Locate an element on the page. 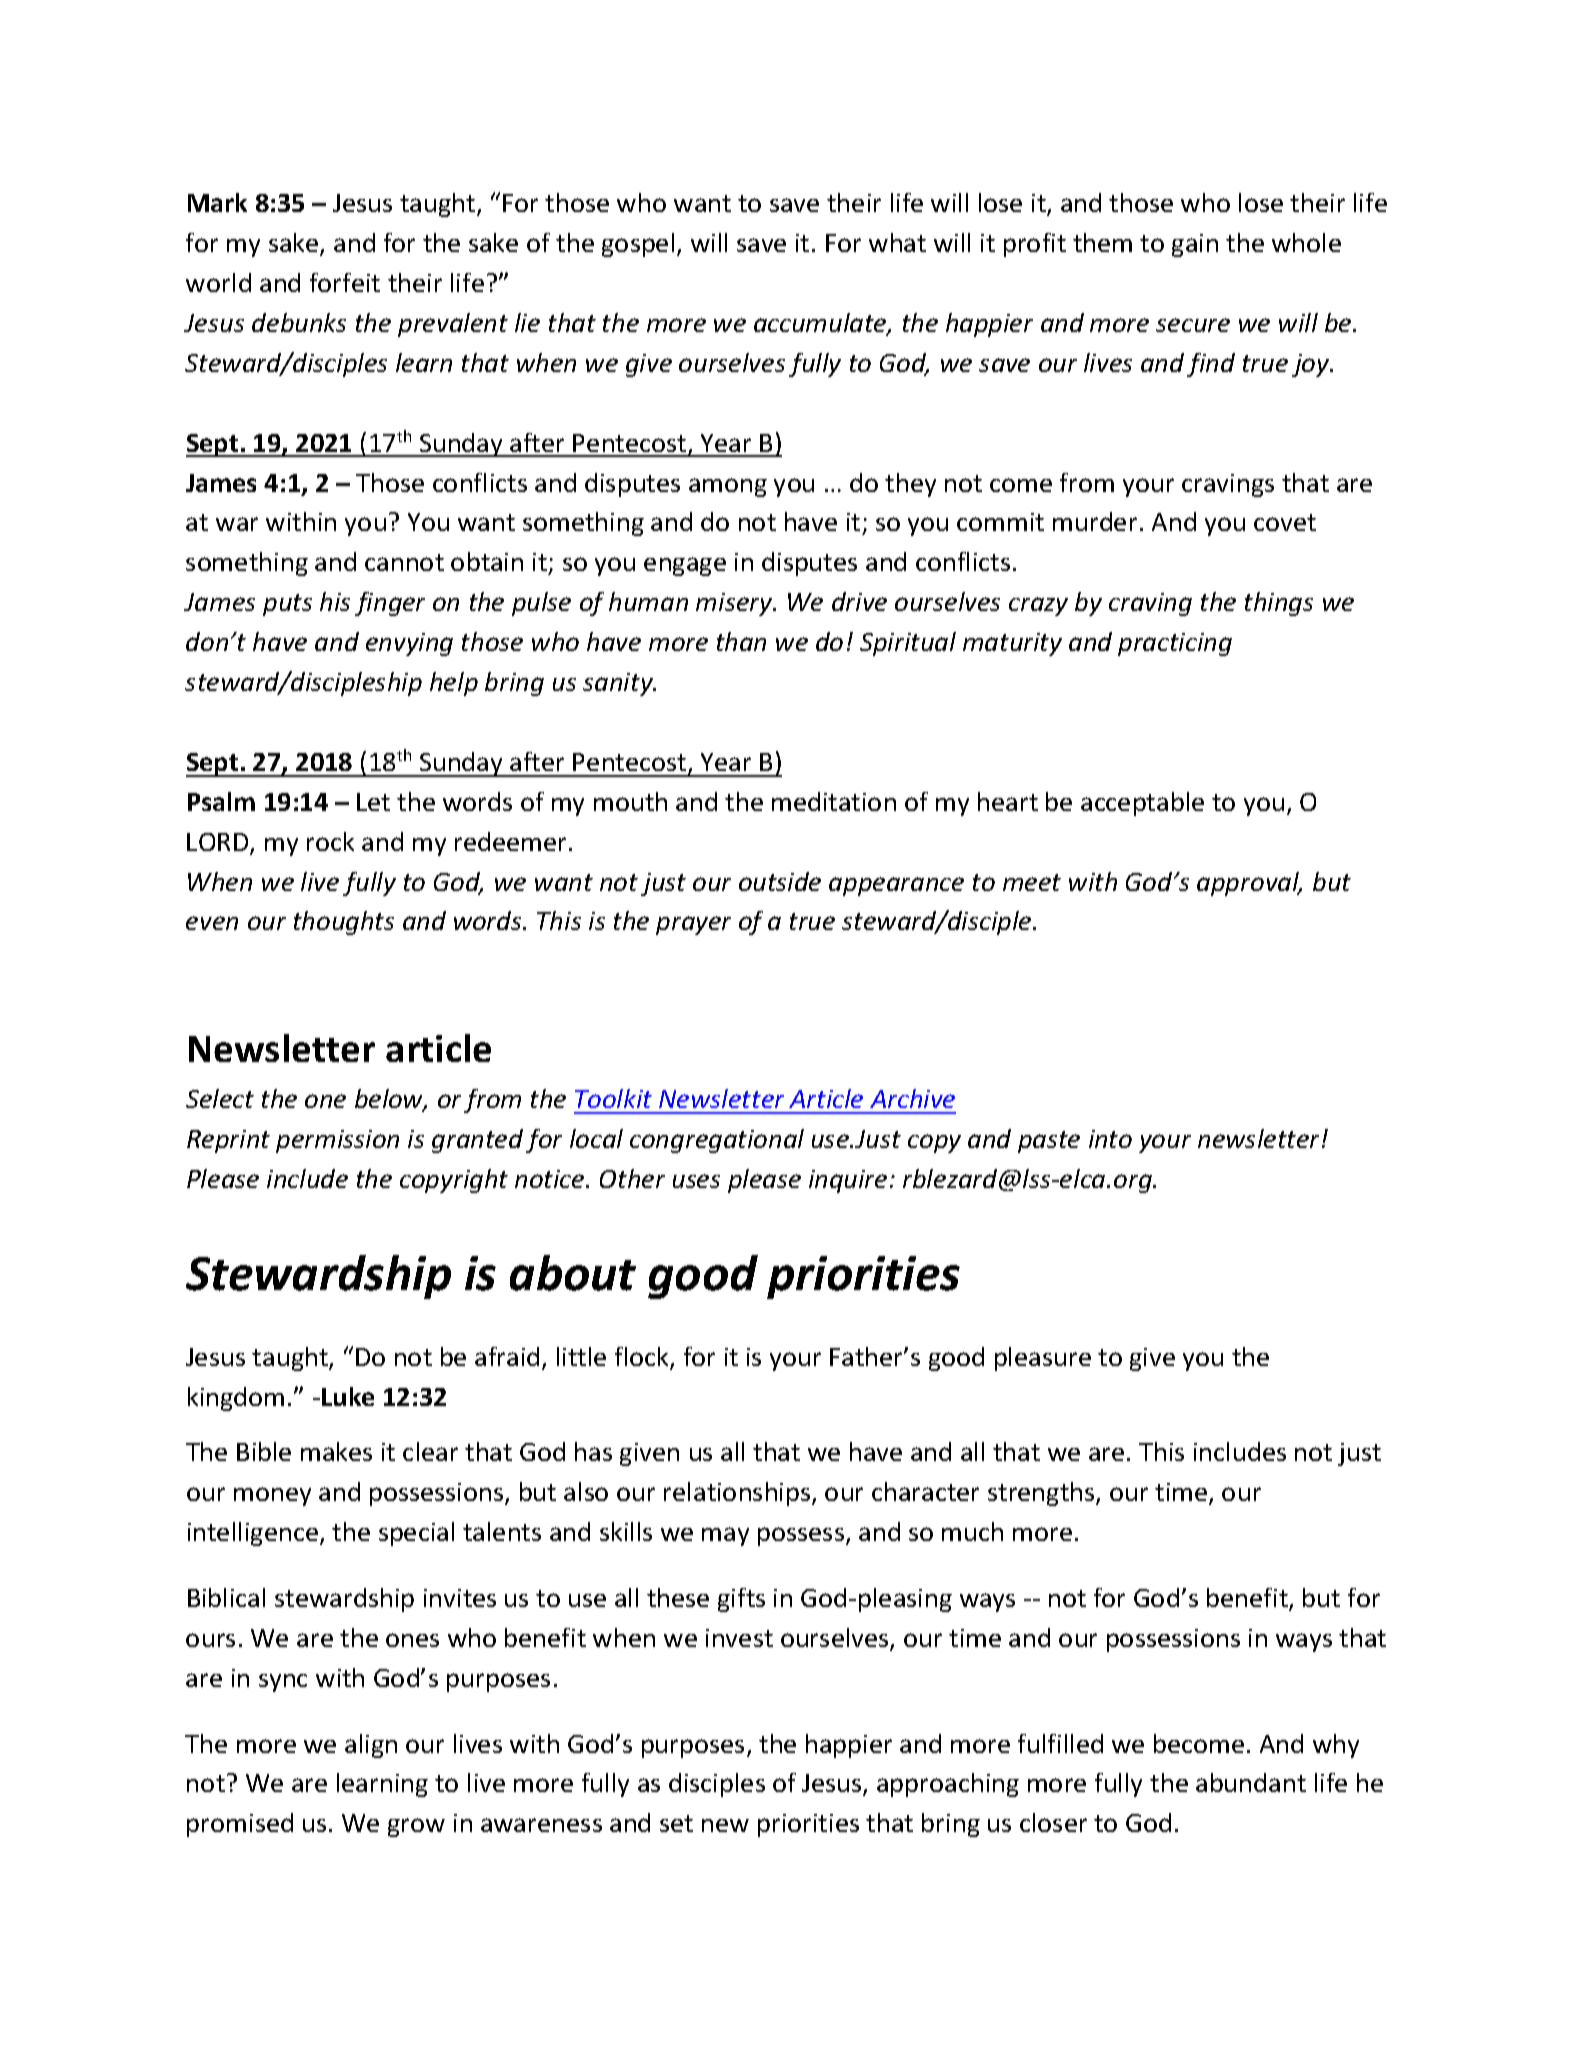 This document has width=1581, height=2046. abundant is located at coordinates (1251, 1782).
